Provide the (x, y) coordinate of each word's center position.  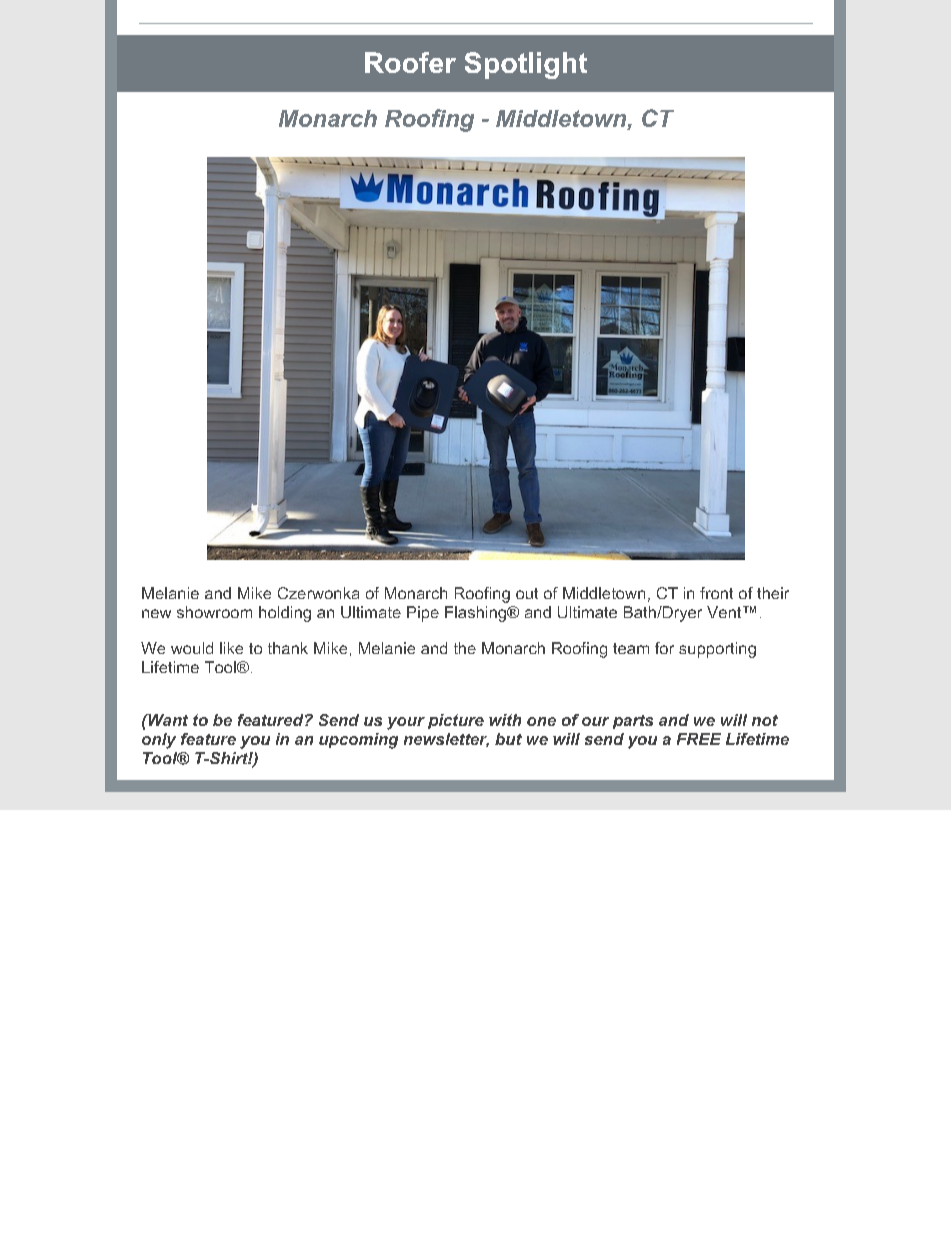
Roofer (410, 62)
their (773, 593)
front (716, 593)
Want (167, 720)
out (527, 593)
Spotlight (526, 65)
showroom (214, 612)
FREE (699, 739)
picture (456, 721)
